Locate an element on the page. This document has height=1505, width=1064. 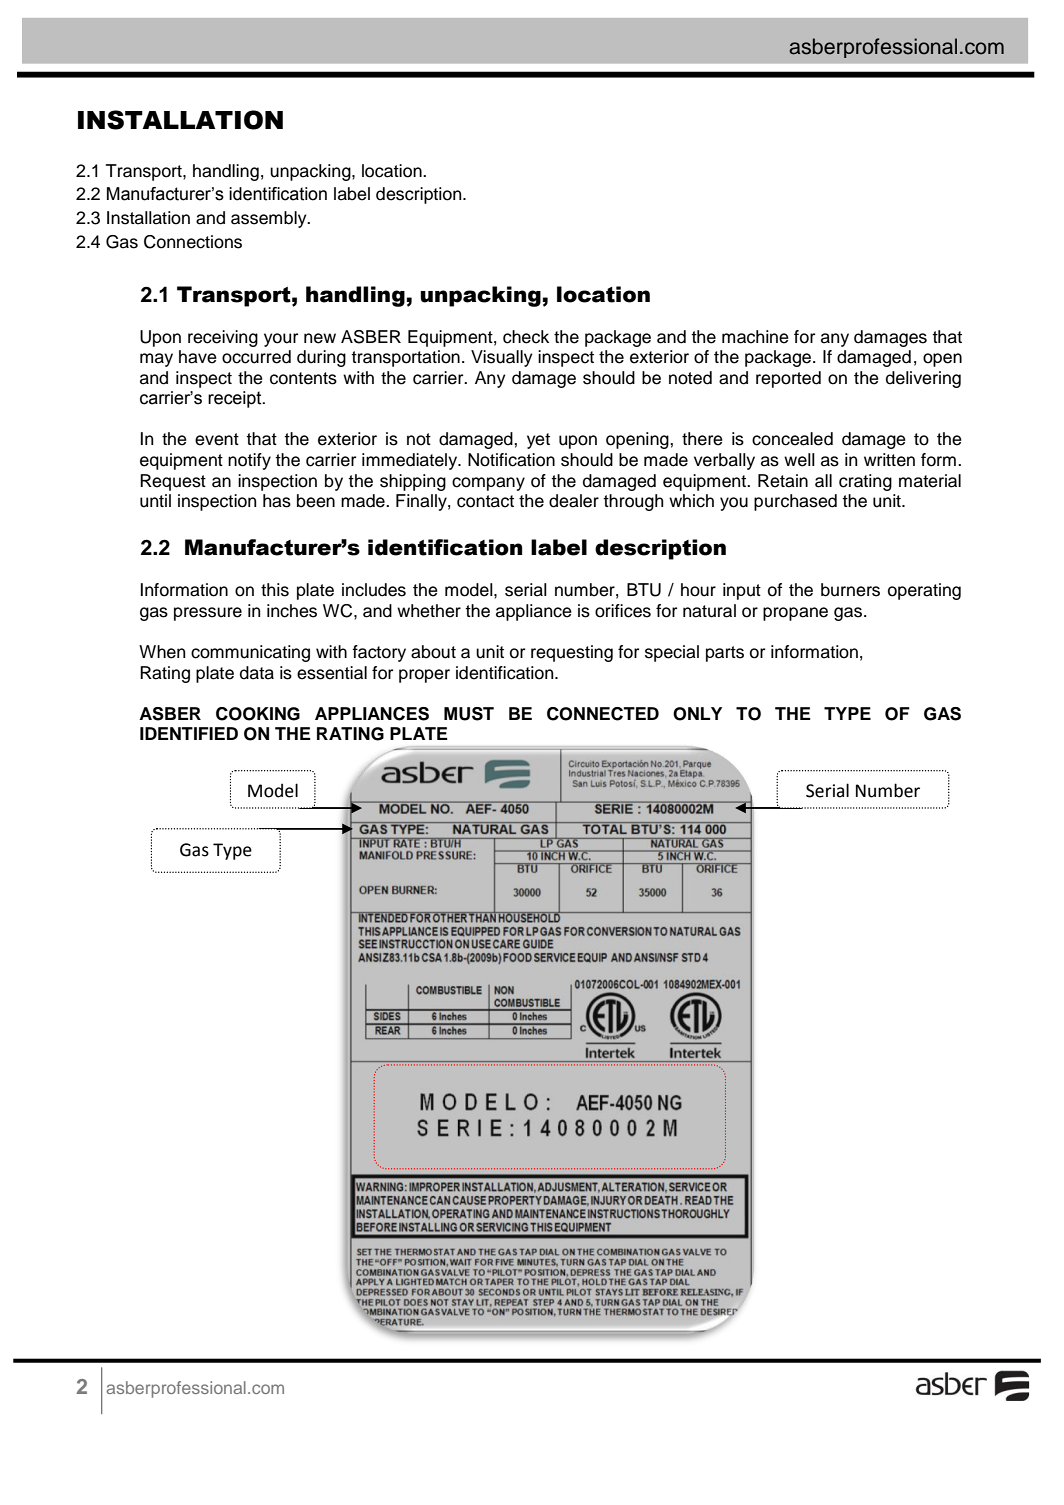
Visually is located at coordinates (502, 358).
